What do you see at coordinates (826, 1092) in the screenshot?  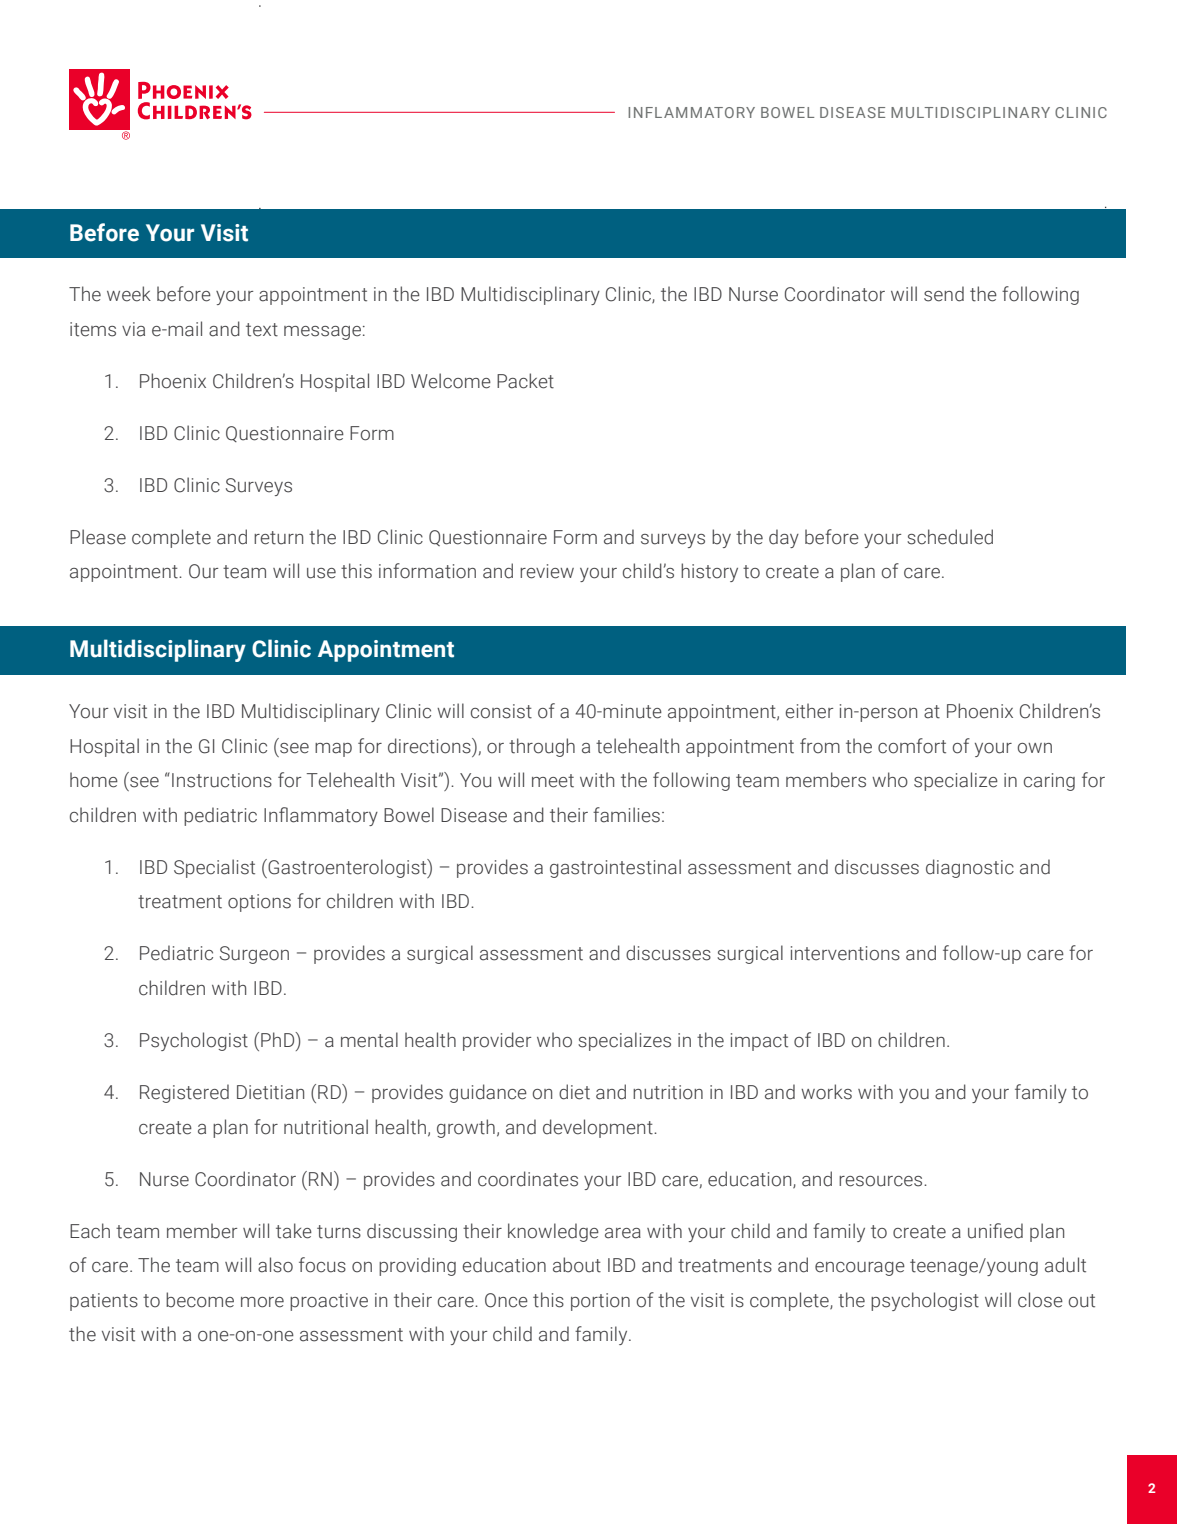 I see `works` at bounding box center [826, 1092].
